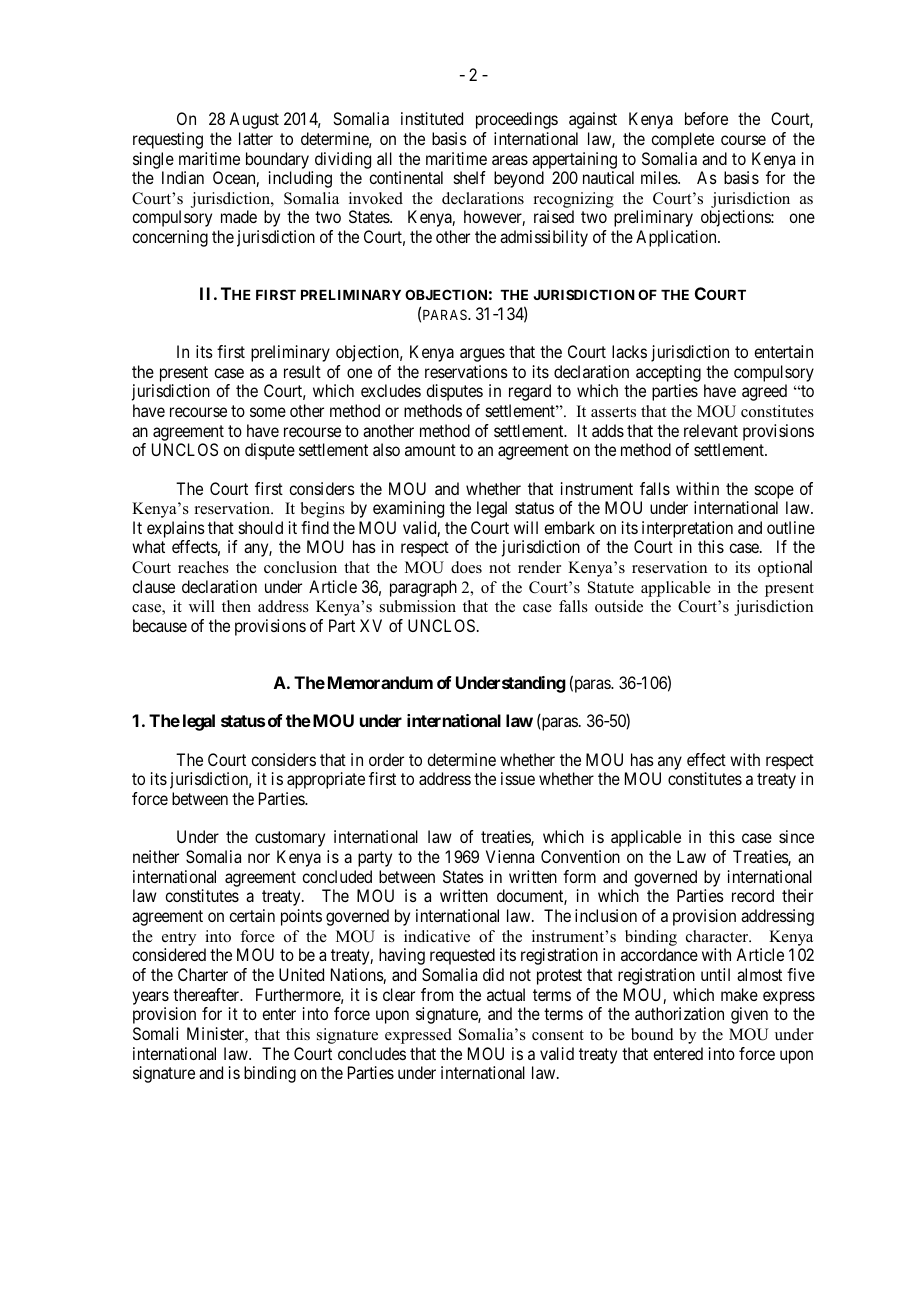  I want to click on amount, so click(430, 450).
